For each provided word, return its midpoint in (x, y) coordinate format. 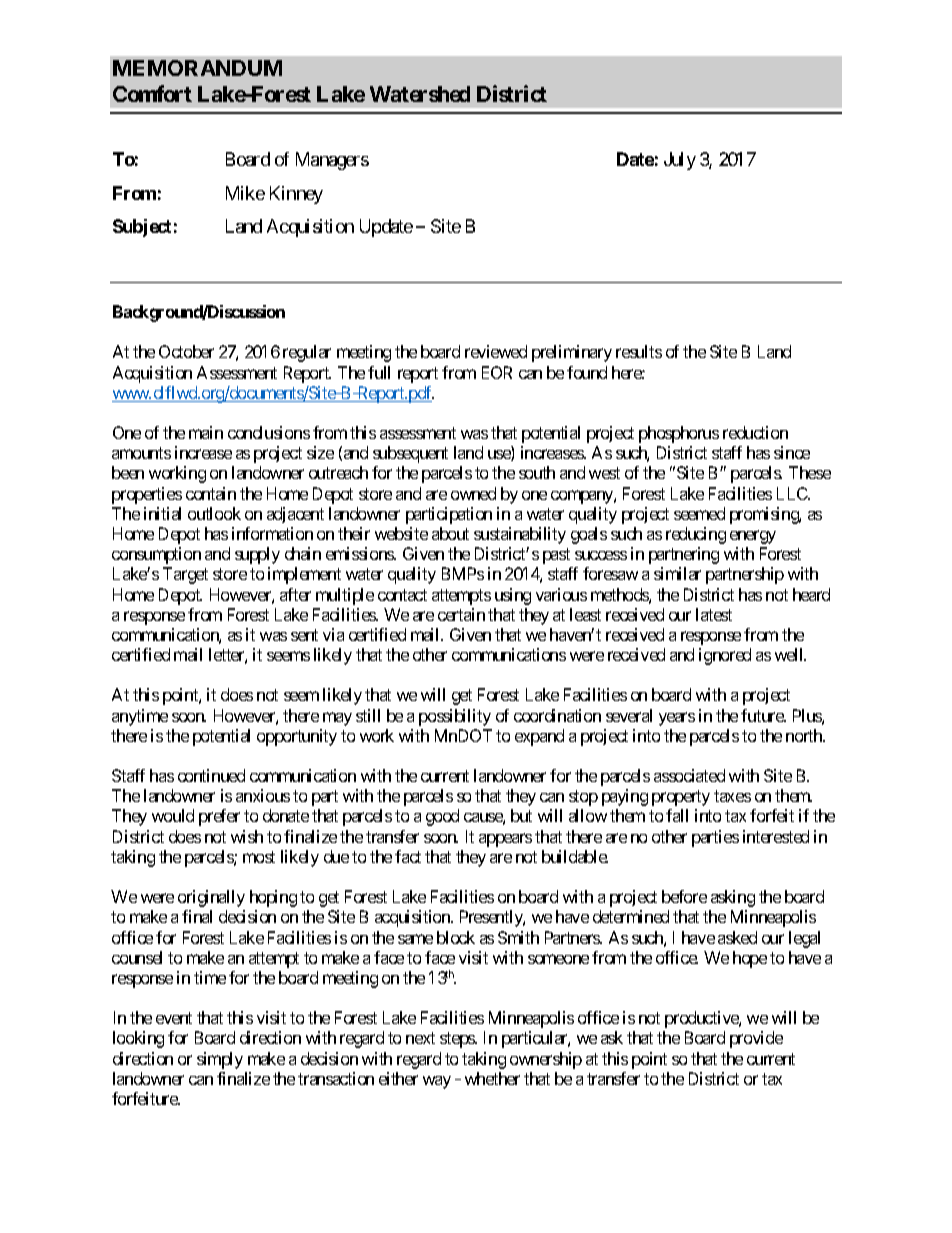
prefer (219, 817)
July (680, 161)
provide (756, 1039)
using (513, 596)
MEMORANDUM (197, 68)
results (639, 351)
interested (776, 836)
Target (185, 575)
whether (492, 1078)
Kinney (296, 195)
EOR (497, 372)
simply (220, 1060)
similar (677, 573)
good (442, 817)
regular (307, 353)
